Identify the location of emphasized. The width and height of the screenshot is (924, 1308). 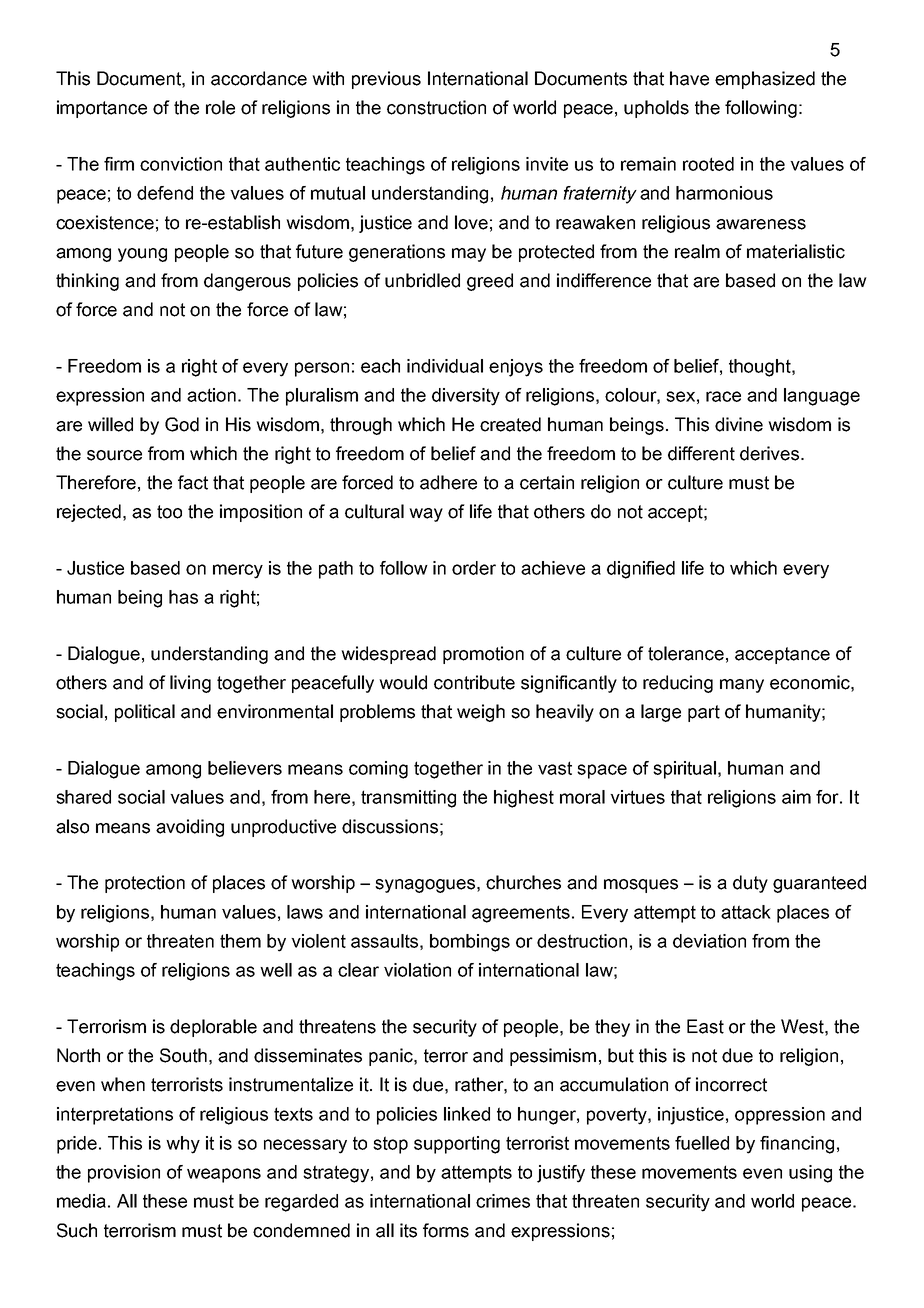
(765, 80).
